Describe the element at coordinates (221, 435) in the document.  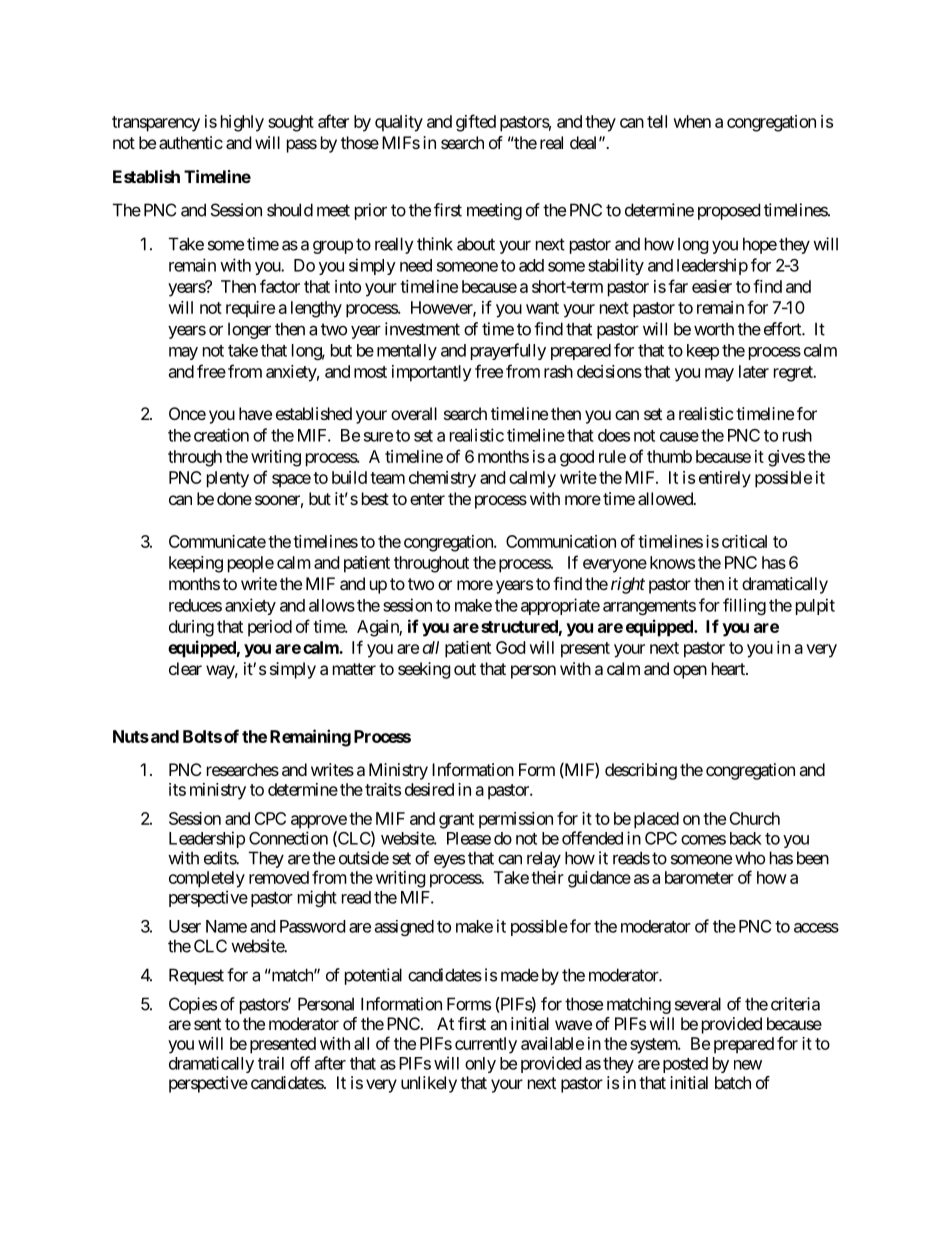
I see `creation` at that location.
